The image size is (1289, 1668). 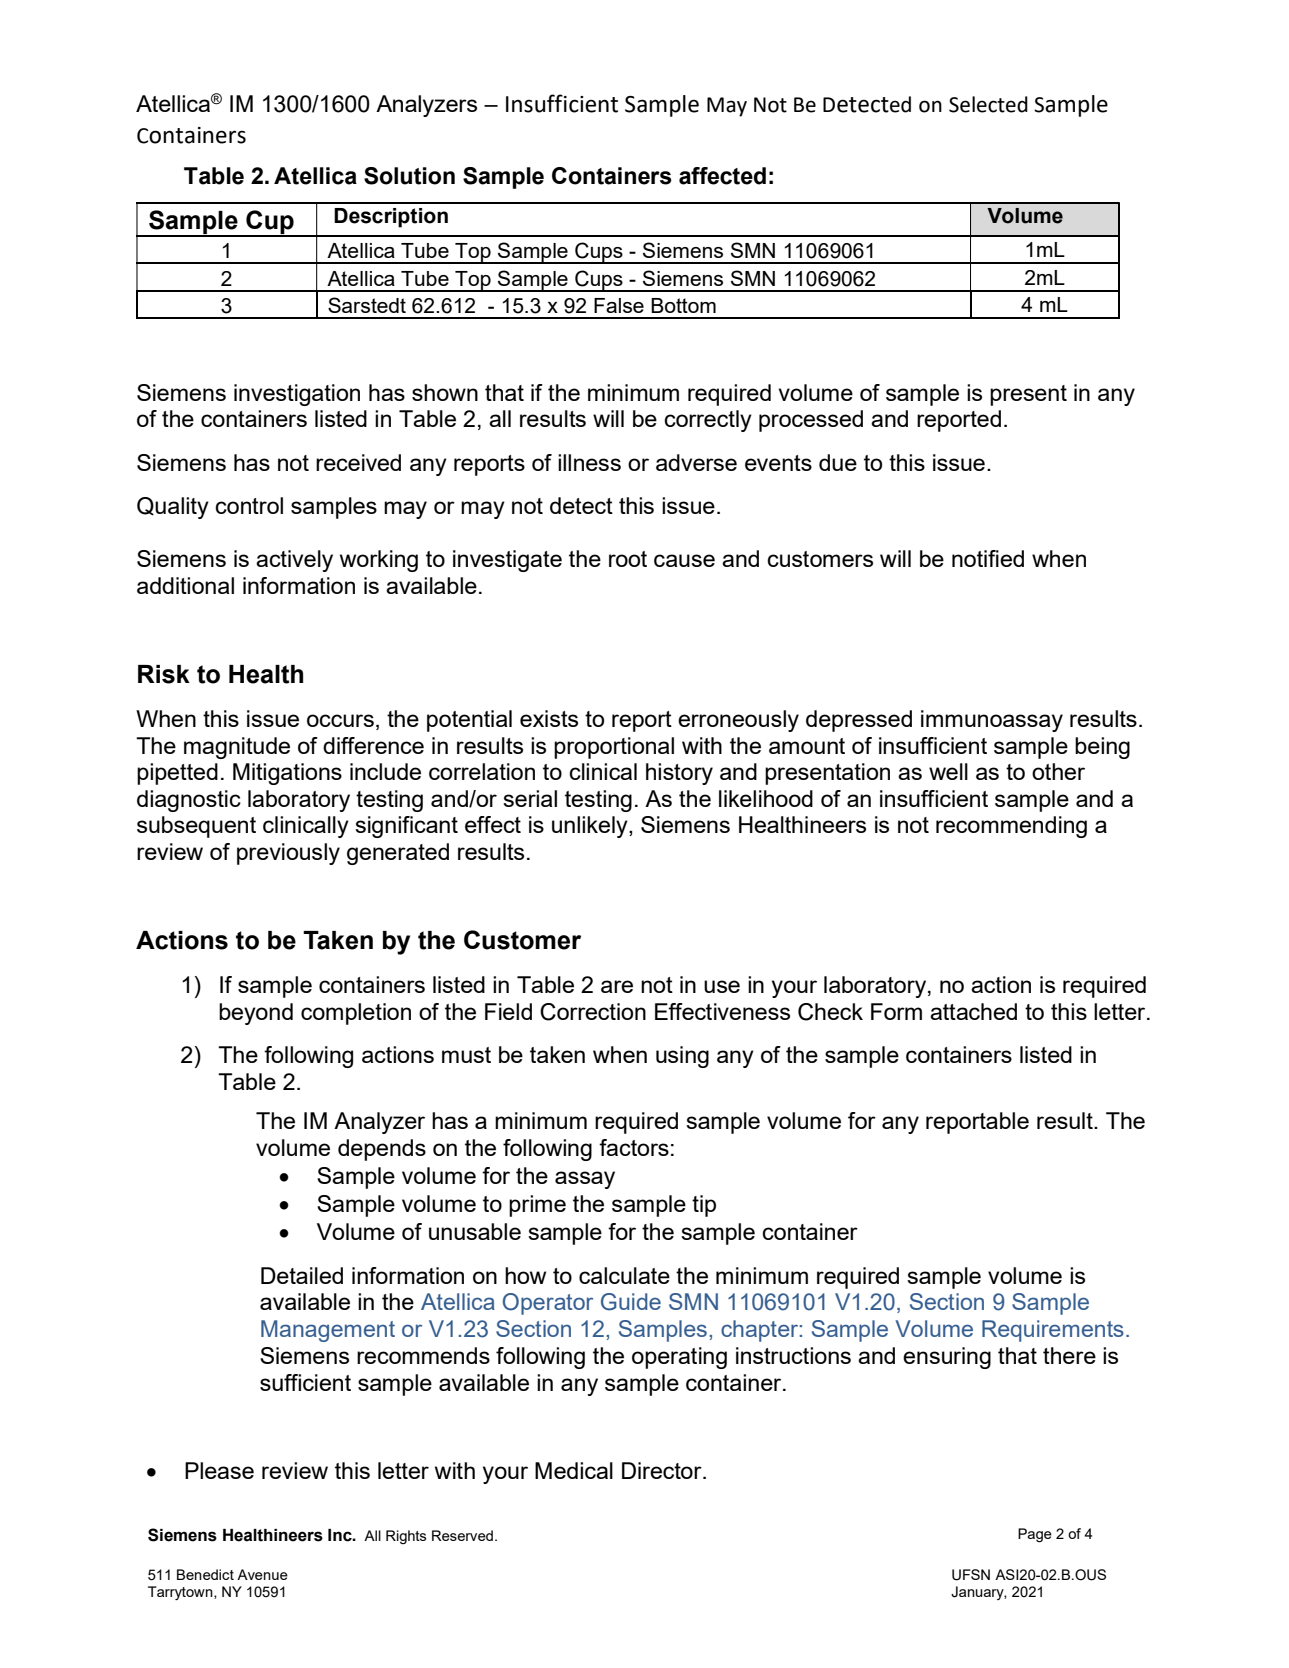 I want to click on Solution, so click(x=409, y=176).
